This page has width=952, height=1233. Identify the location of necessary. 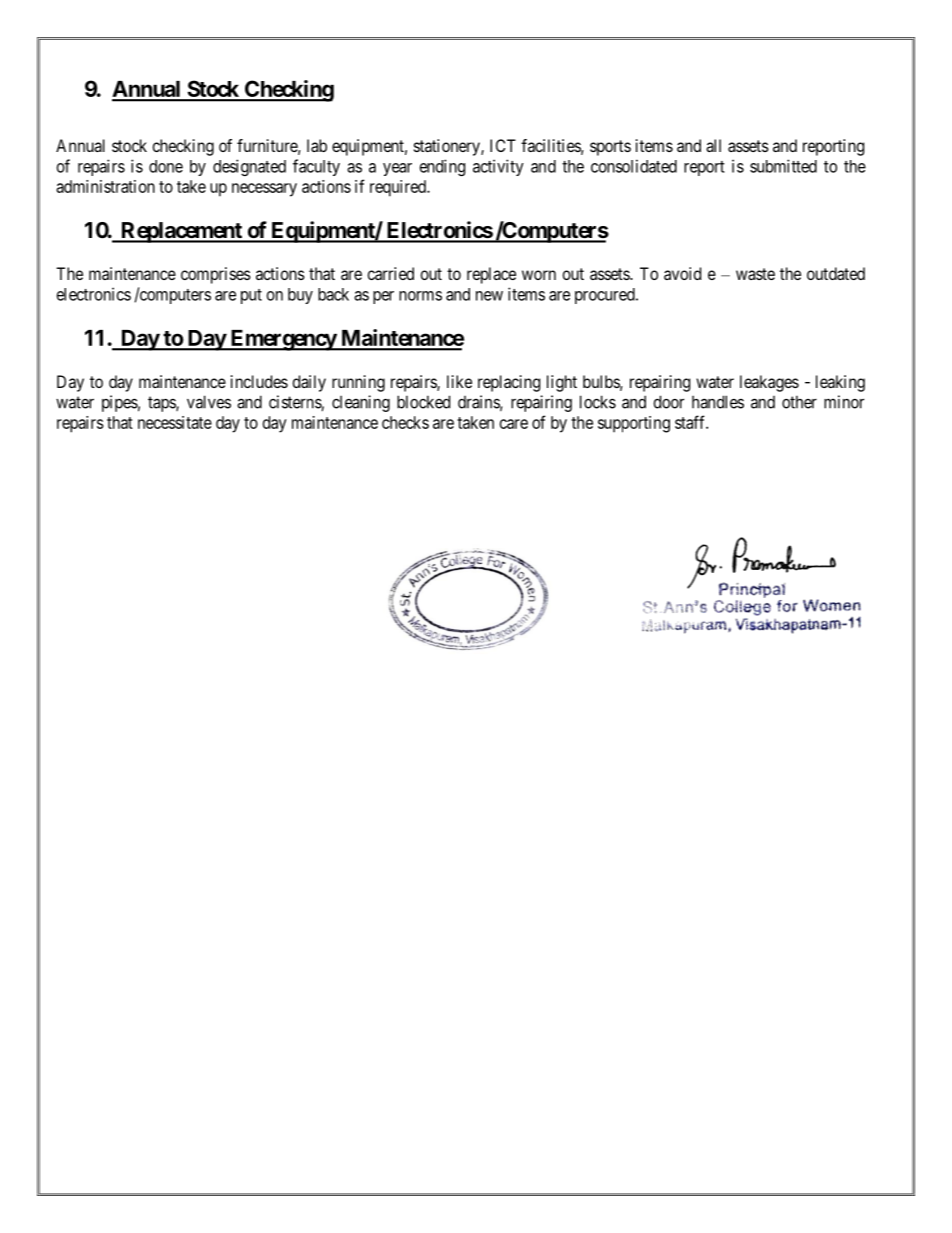
(264, 190).
